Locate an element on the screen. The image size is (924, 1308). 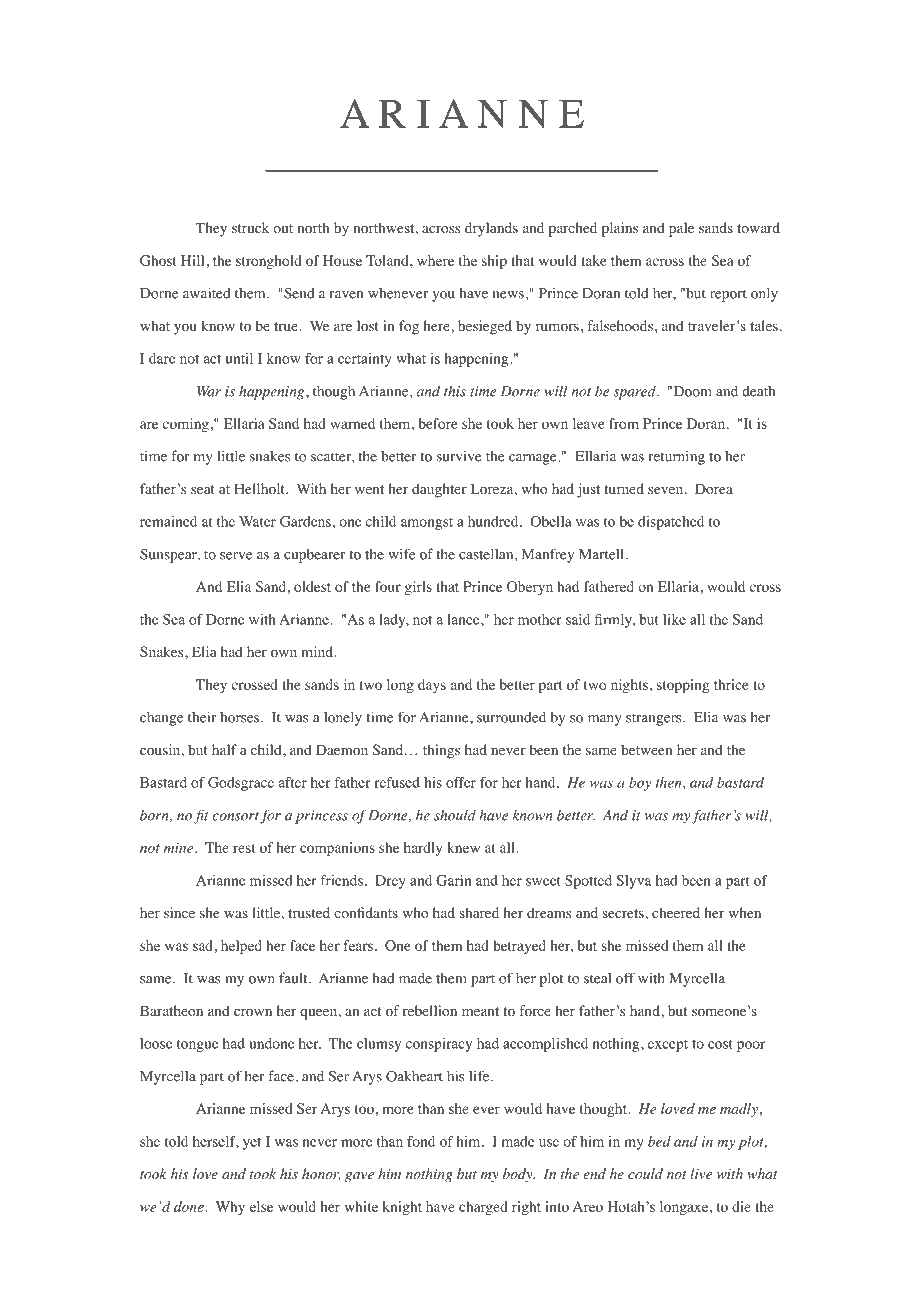
crown is located at coordinates (253, 1013).
